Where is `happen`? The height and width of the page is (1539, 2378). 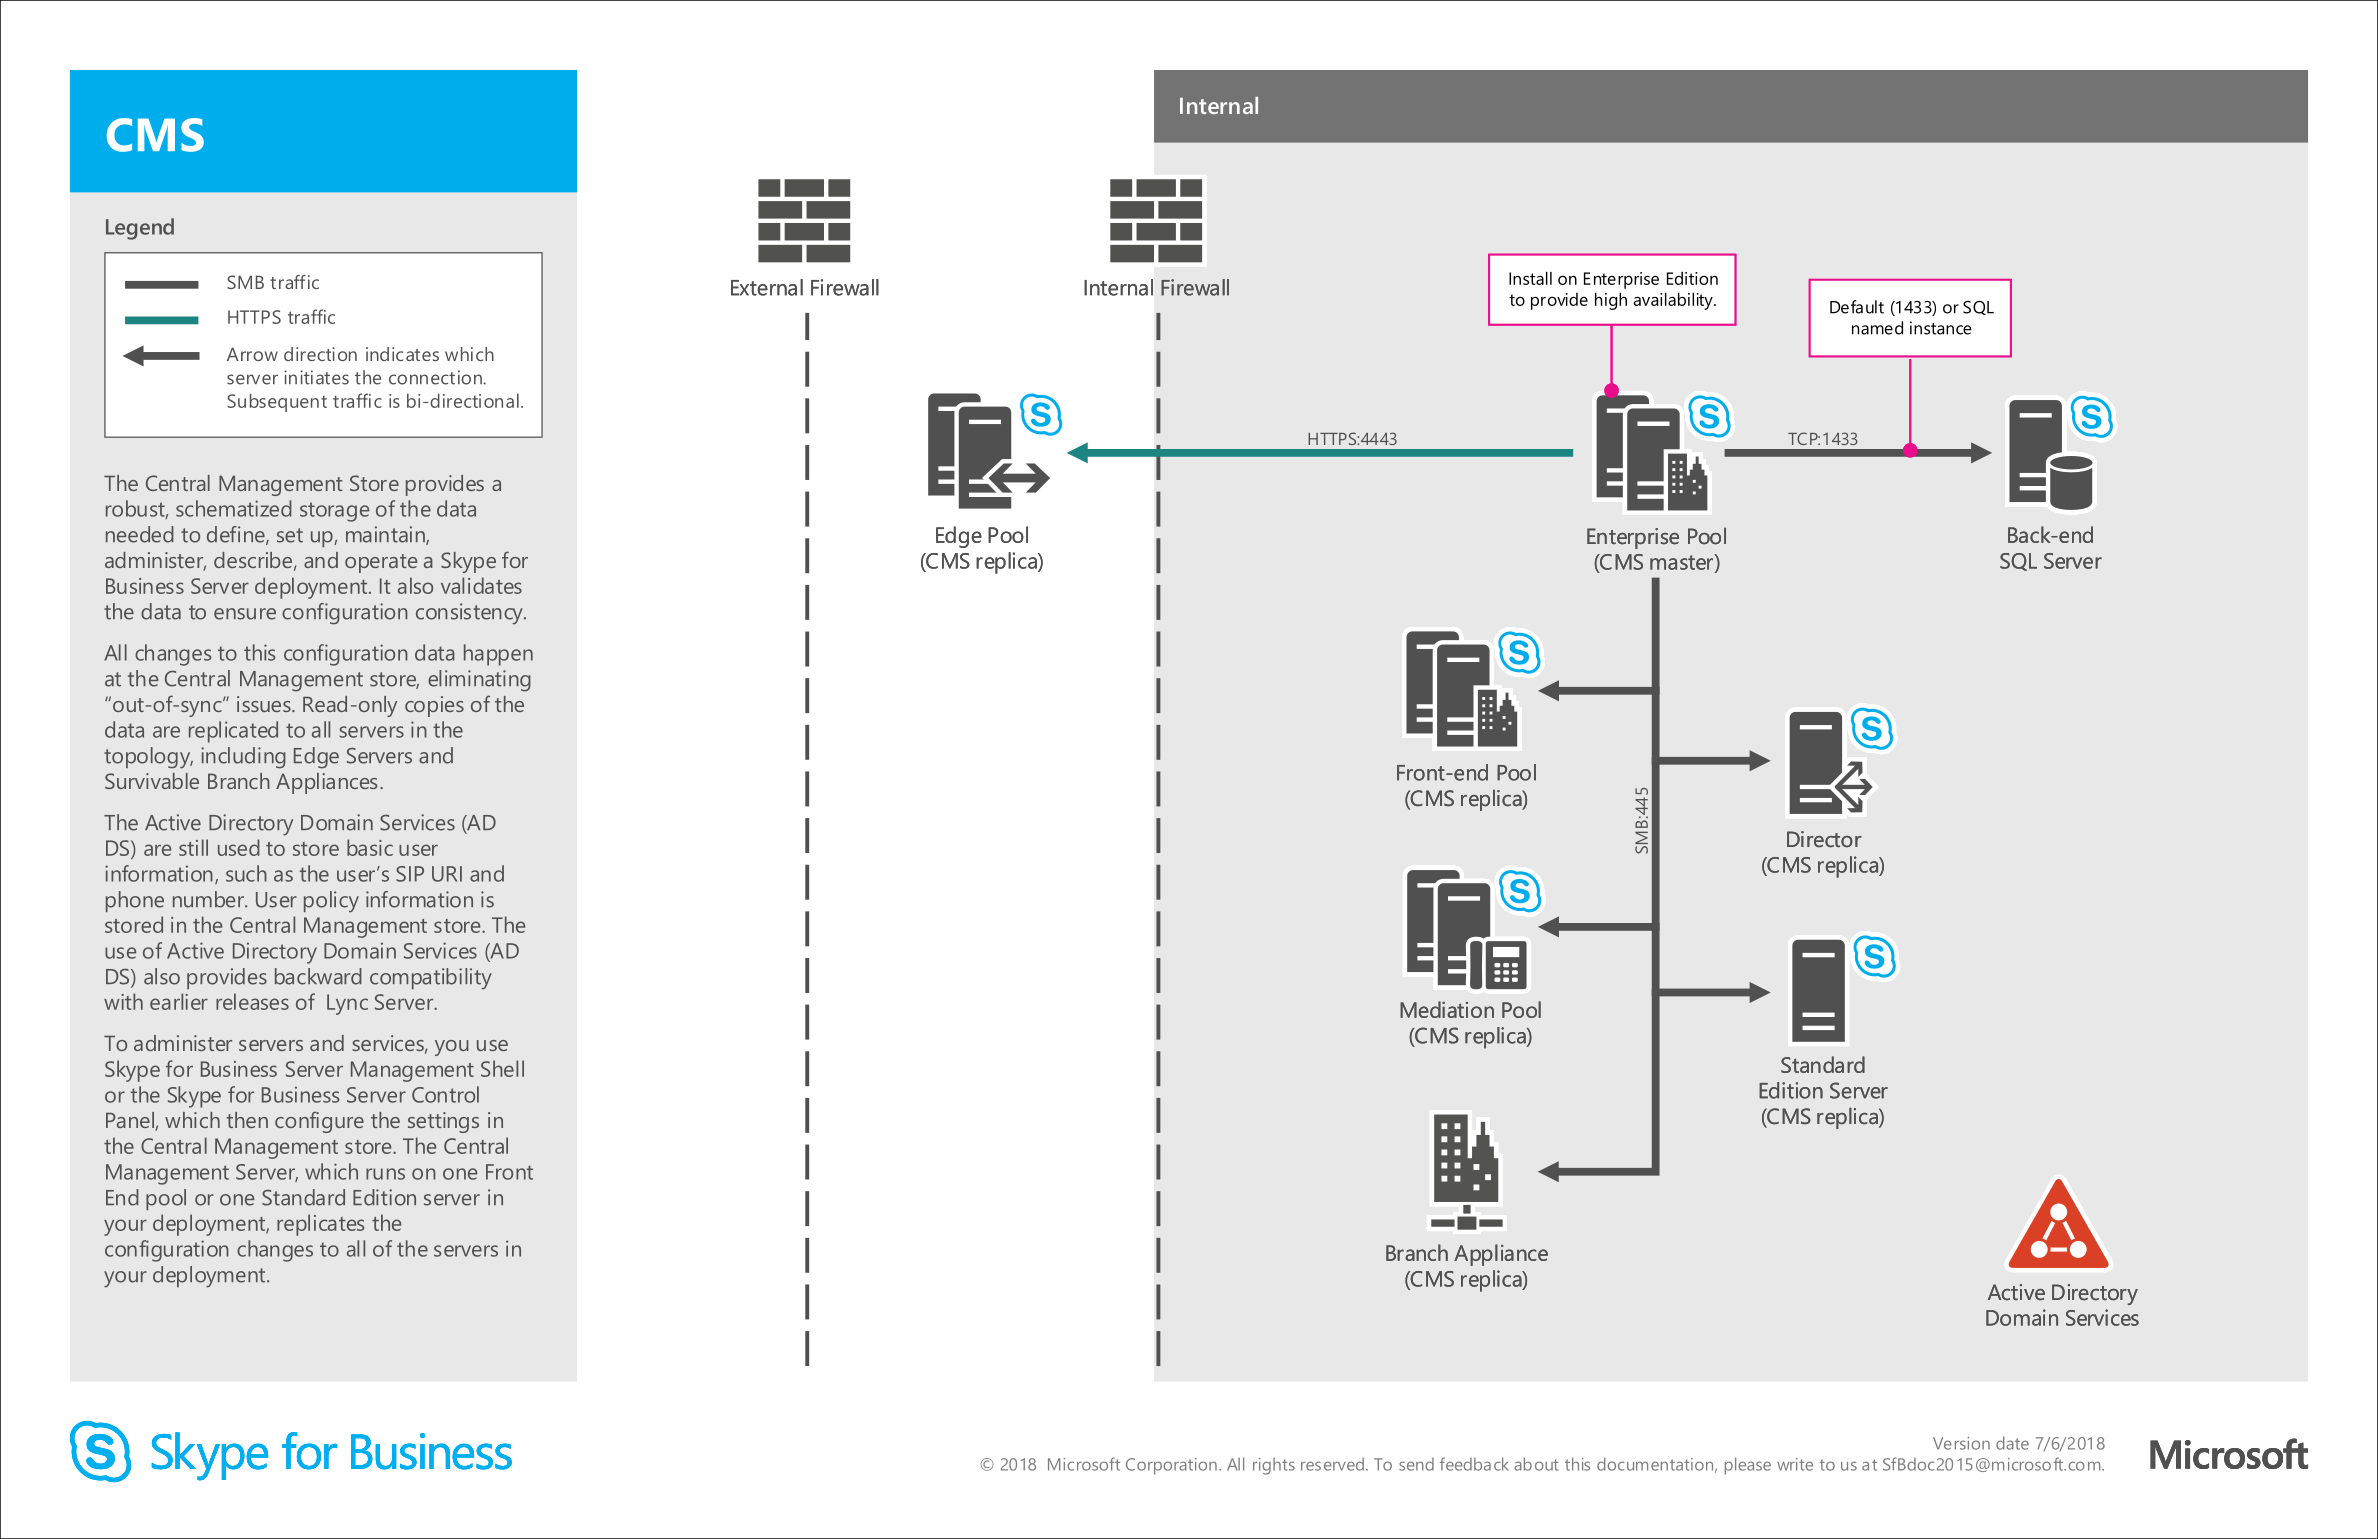 happen is located at coordinates (498, 655).
